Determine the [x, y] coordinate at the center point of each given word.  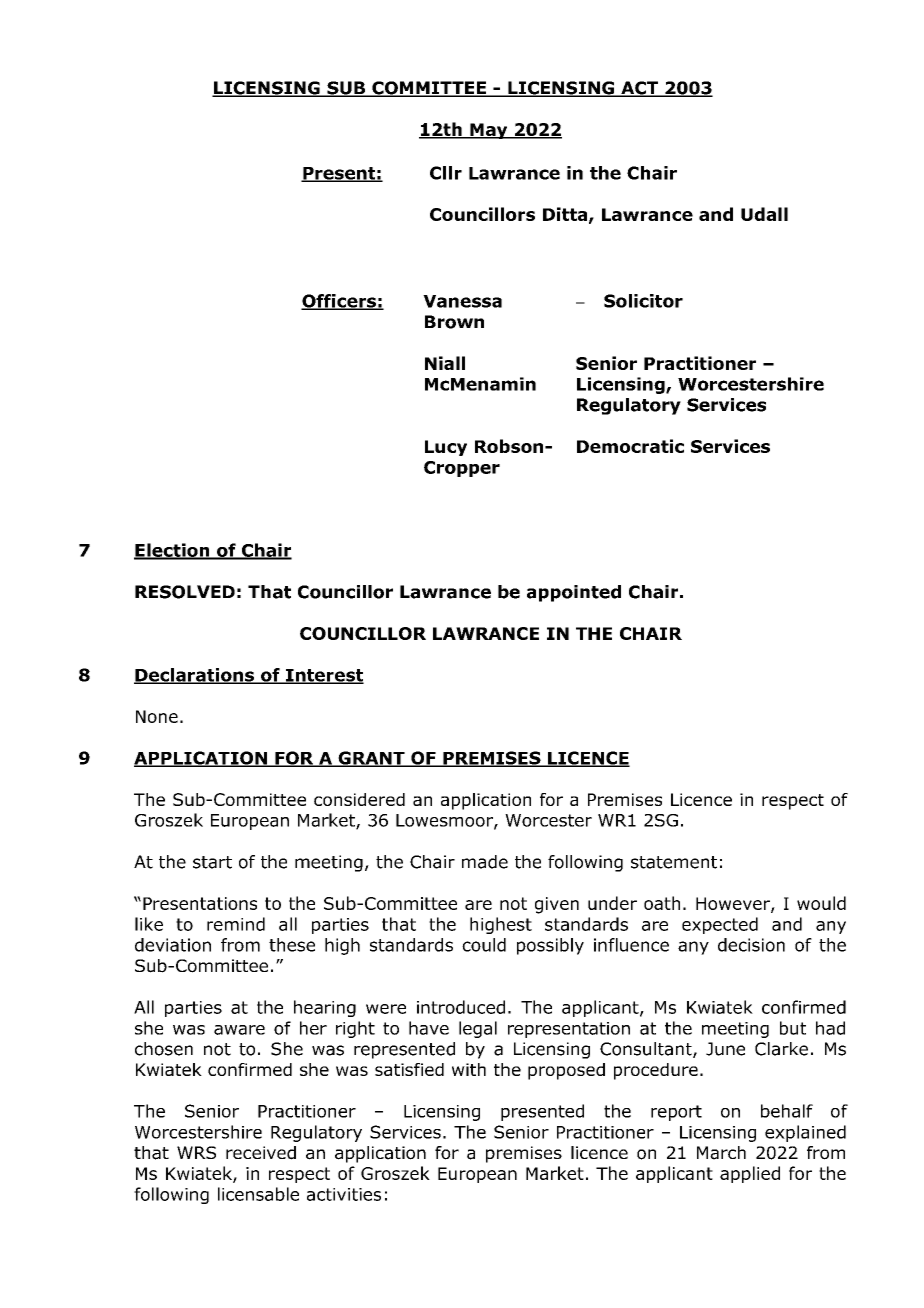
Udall [764, 214]
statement [674, 862]
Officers [339, 302]
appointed [574, 593]
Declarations [195, 676]
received [261, 1153]
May [489, 131]
